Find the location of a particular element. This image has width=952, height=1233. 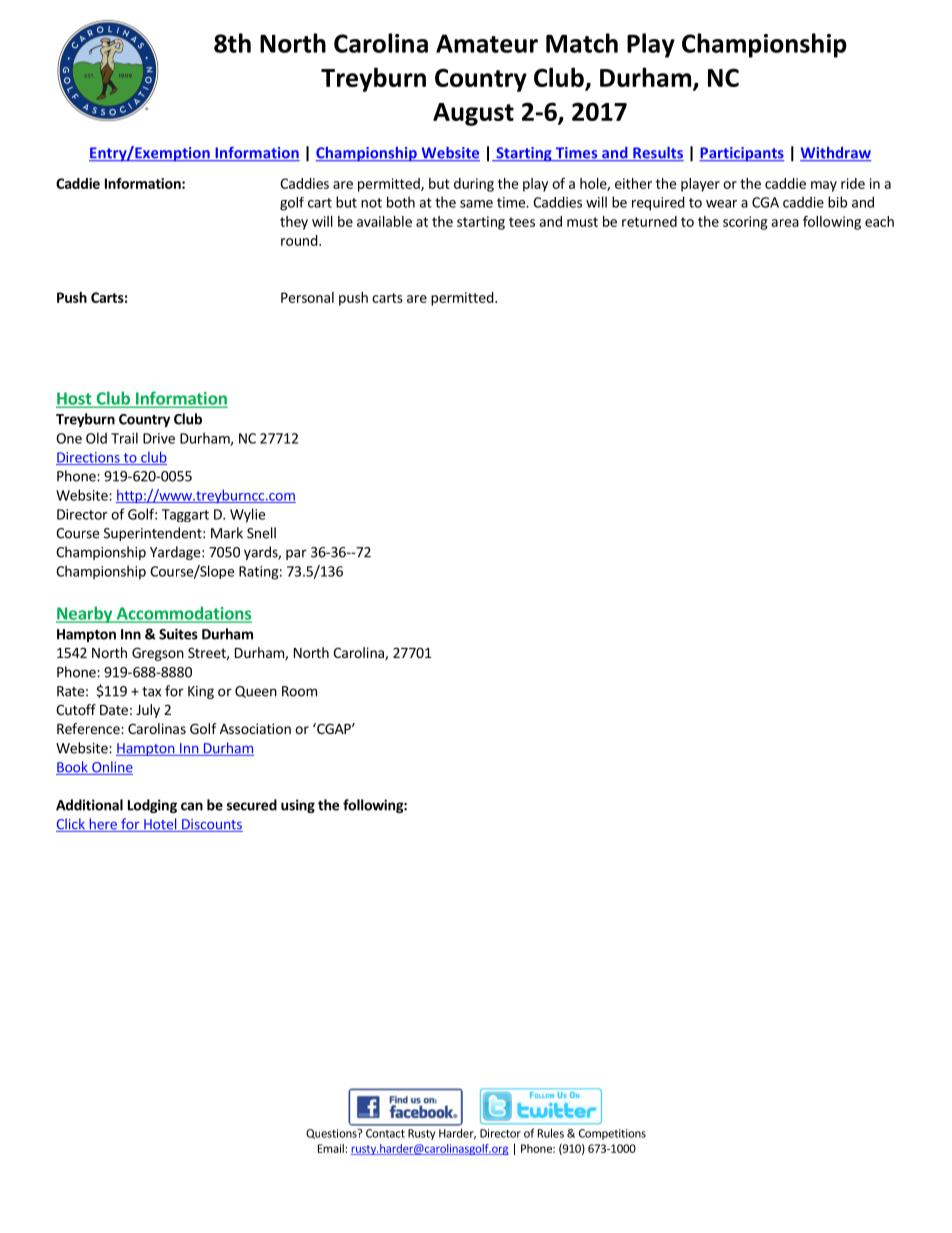

they is located at coordinates (294, 223).
